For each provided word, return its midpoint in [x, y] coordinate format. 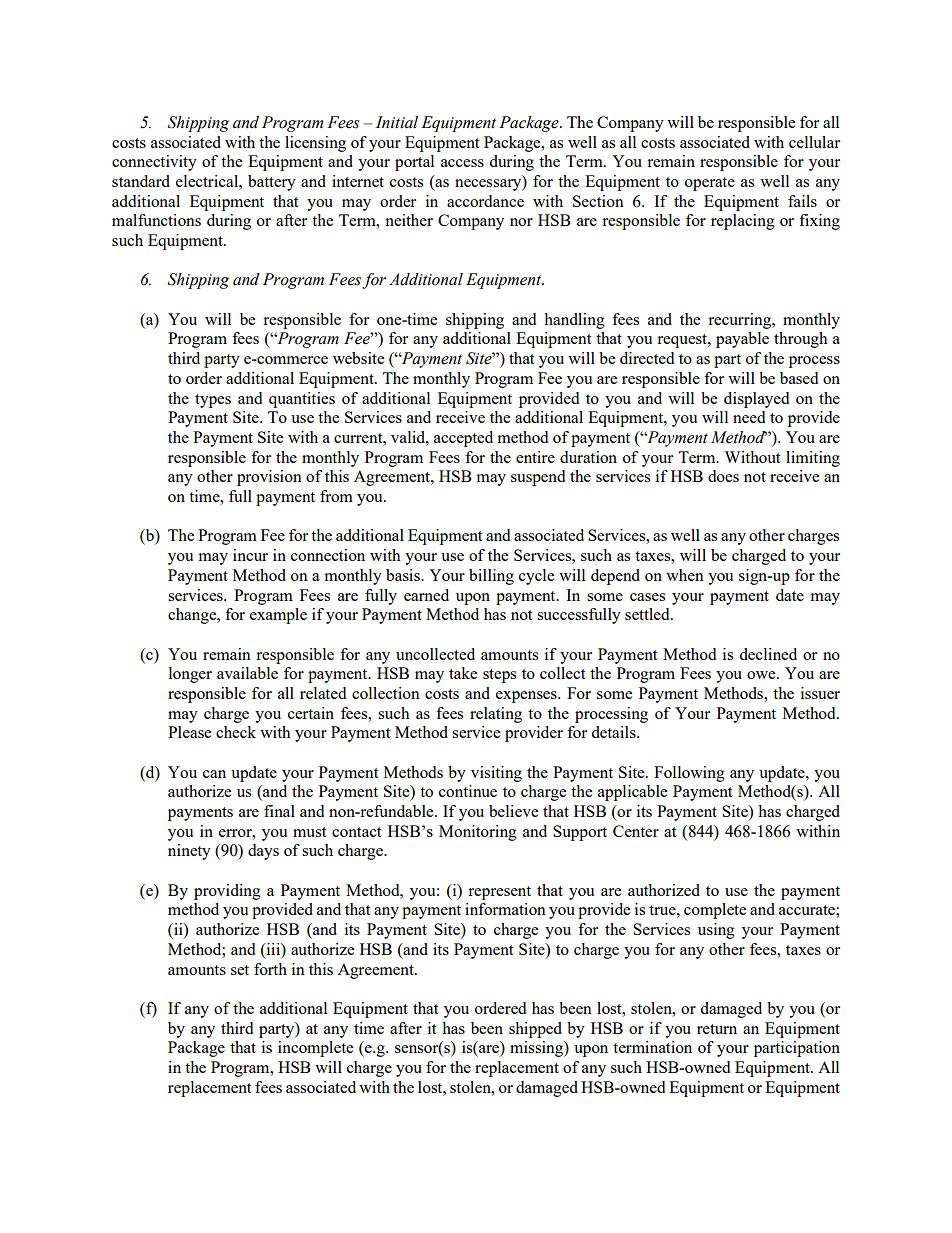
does [723, 476]
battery [272, 183]
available [247, 673]
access [462, 163]
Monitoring [478, 833]
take [463, 673]
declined [768, 654]
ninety [189, 852]
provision [269, 478]
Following [689, 774]
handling [574, 321]
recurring [741, 321]
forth [270, 969]
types [213, 401]
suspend [538, 478]
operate [710, 184]
